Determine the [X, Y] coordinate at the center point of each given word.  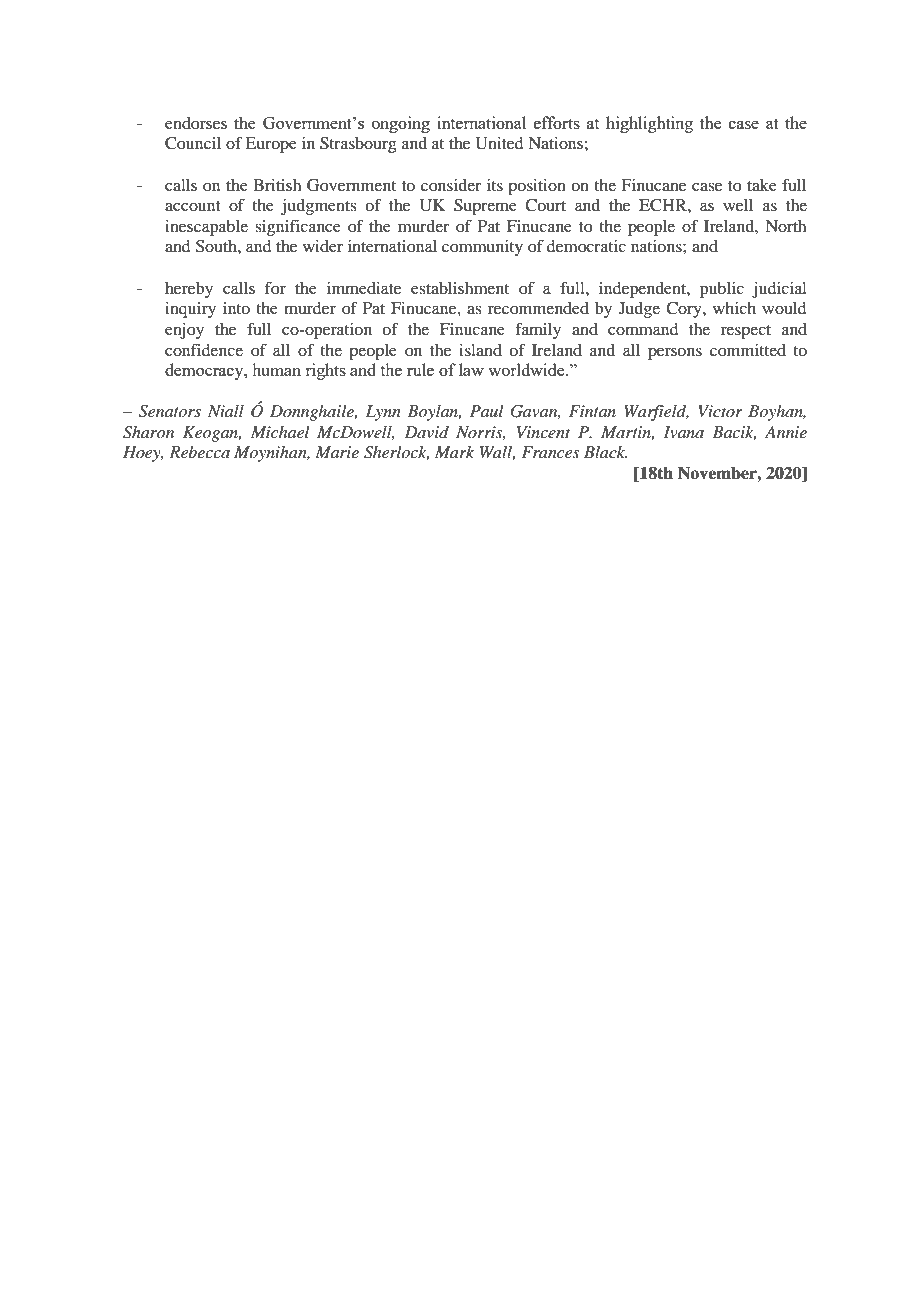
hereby [189, 290]
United [499, 143]
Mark [454, 452]
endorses [196, 123]
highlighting [649, 124]
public [722, 290]
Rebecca [199, 452]
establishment [460, 288]
